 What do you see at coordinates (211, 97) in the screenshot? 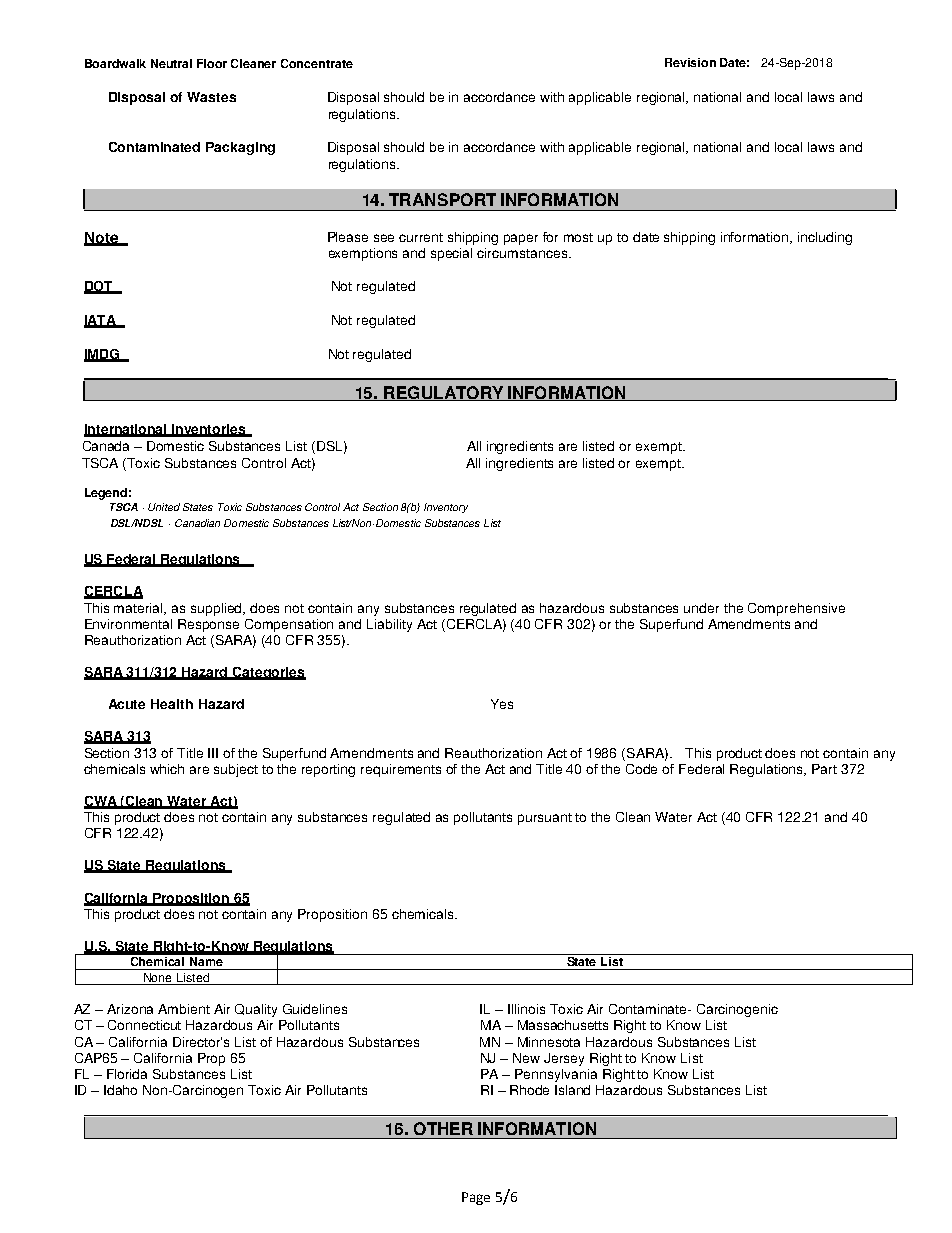
I see `Wastes` at bounding box center [211, 97].
